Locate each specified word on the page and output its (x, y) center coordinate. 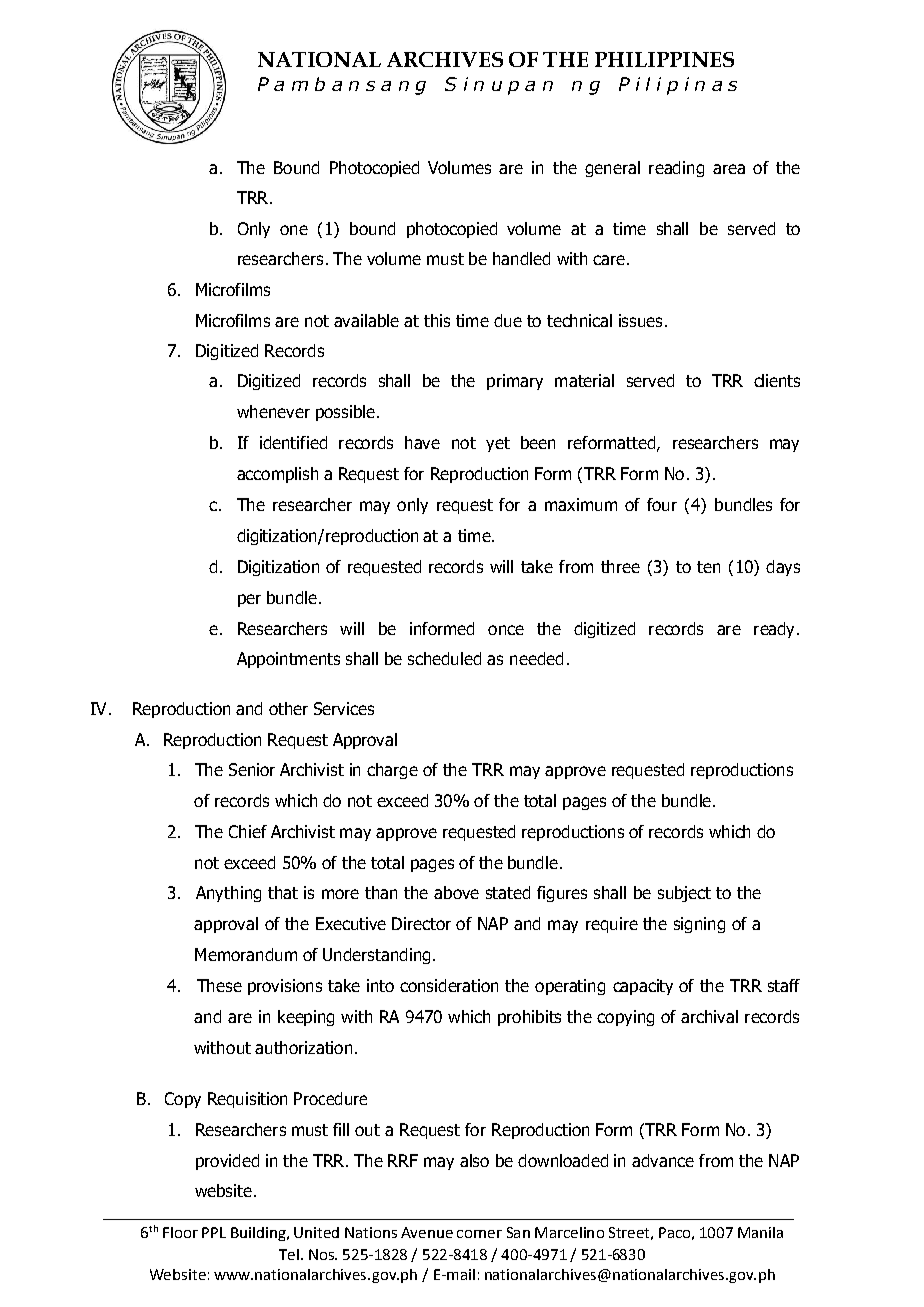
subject (684, 894)
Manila (760, 1232)
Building (259, 1234)
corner (479, 1234)
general (612, 169)
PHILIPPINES (664, 59)
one (294, 230)
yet (498, 444)
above (456, 892)
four (662, 504)
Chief (248, 831)
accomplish (277, 475)
